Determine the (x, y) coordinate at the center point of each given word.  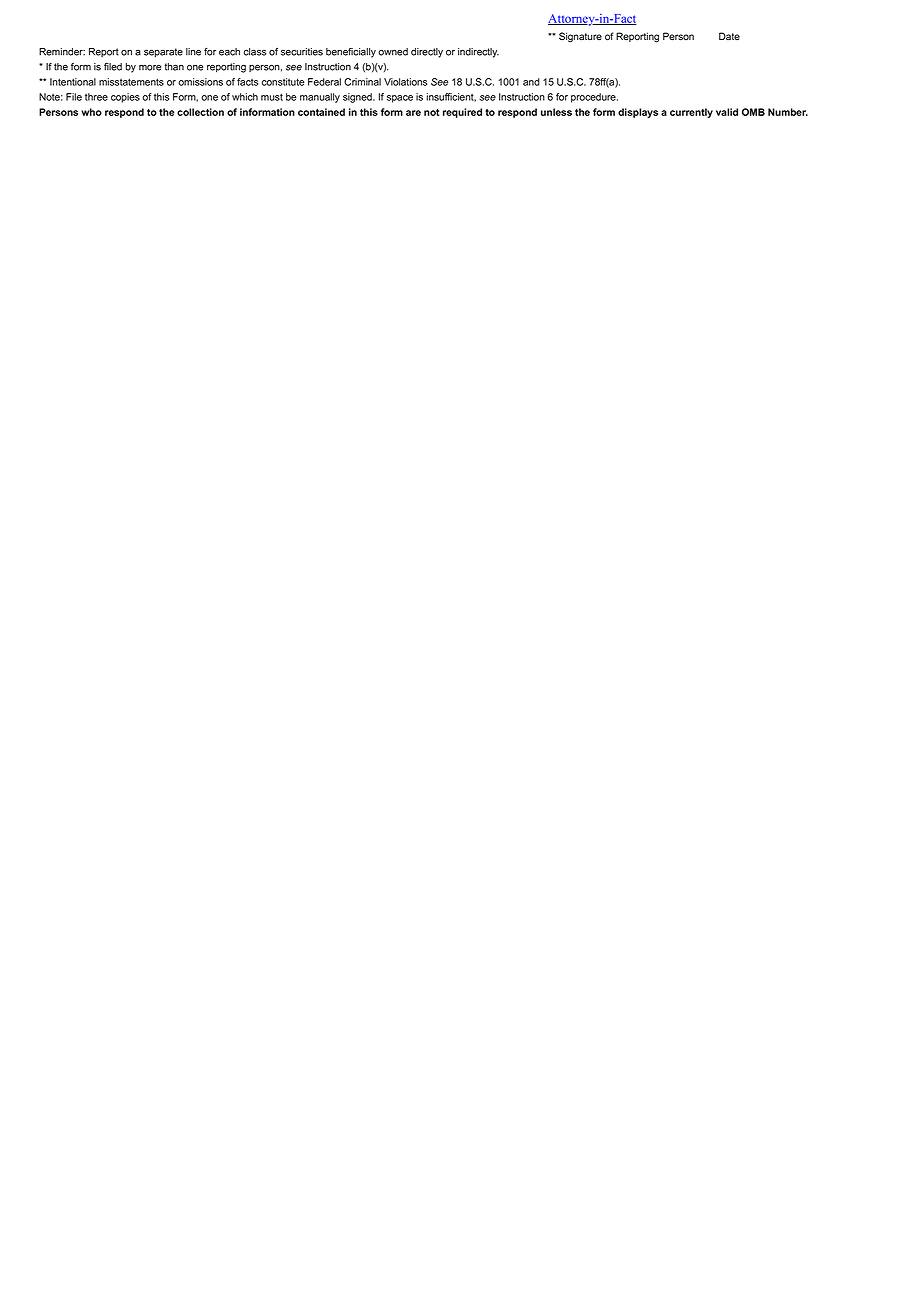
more (150, 68)
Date (729, 36)
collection (200, 112)
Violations (405, 82)
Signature (580, 37)
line (193, 52)
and (531, 82)
